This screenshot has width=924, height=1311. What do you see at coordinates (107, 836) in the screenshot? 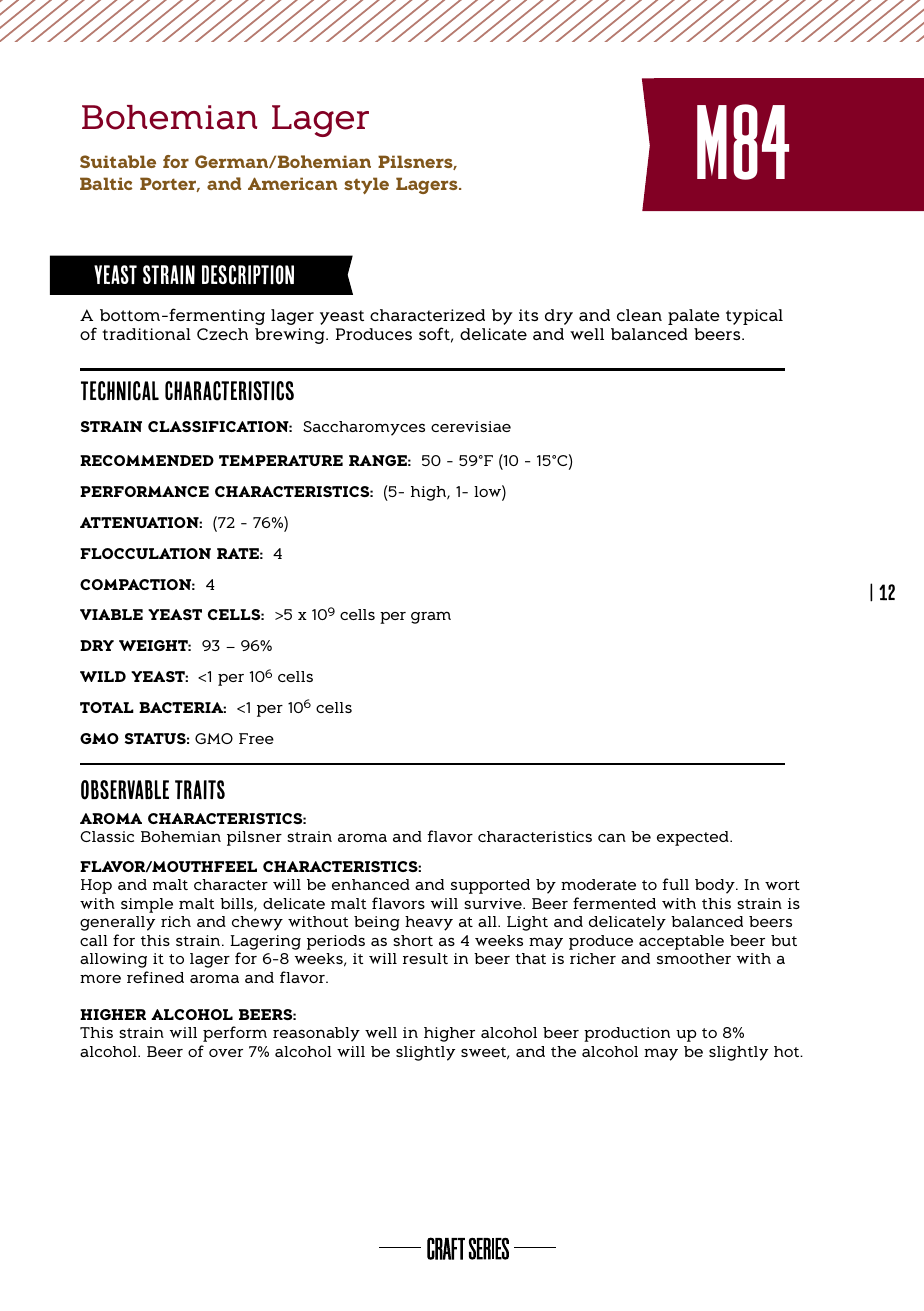
I see `Classic` at bounding box center [107, 836].
